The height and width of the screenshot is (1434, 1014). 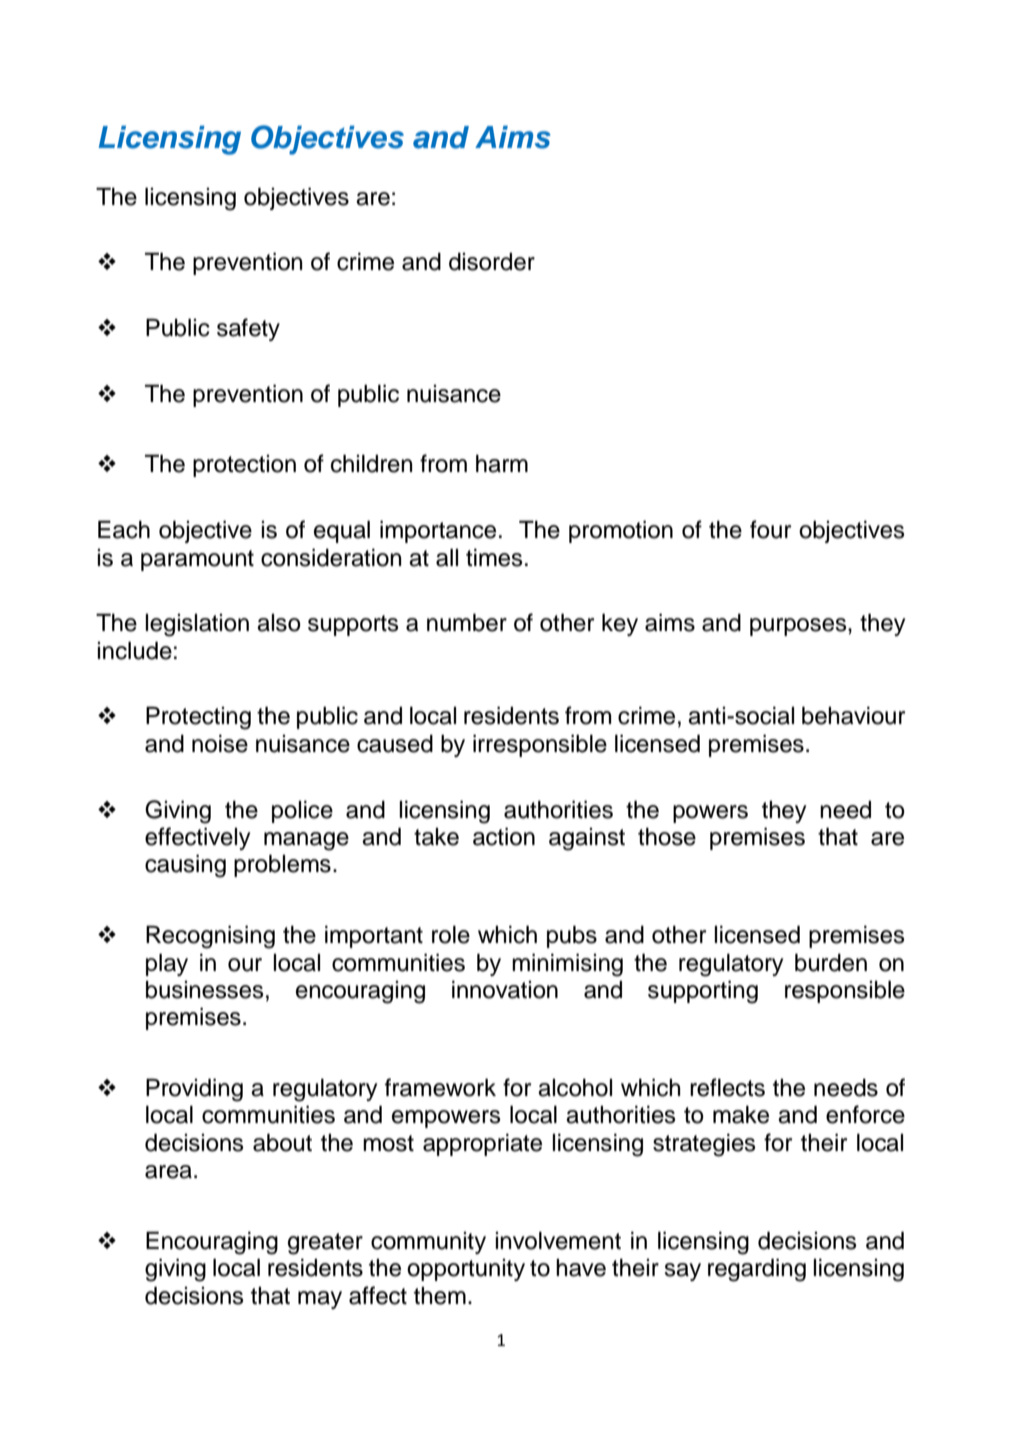 What do you see at coordinates (248, 329) in the screenshot?
I see `safety` at bounding box center [248, 329].
